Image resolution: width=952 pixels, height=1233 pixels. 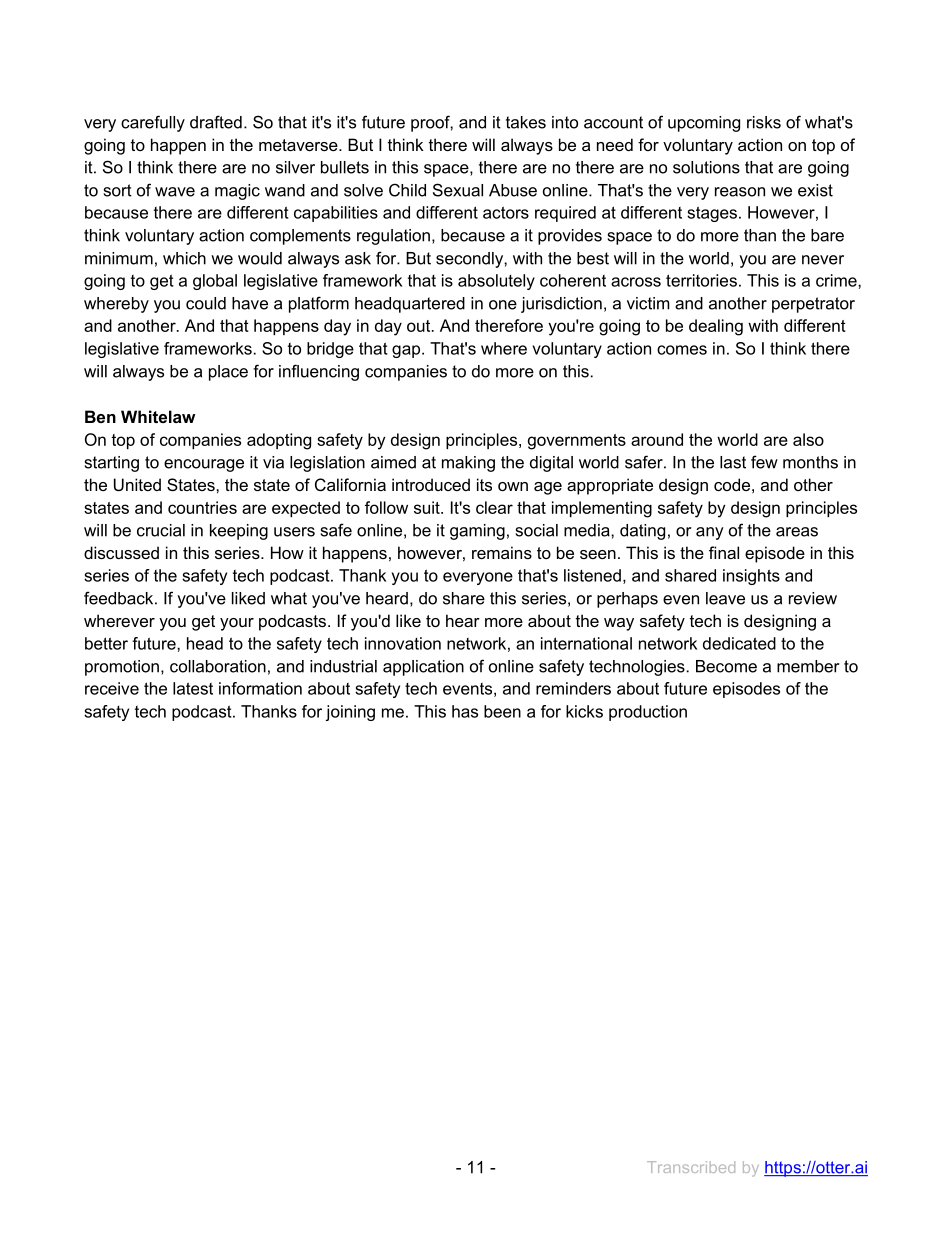 I want to click on Sexual, so click(x=458, y=190).
